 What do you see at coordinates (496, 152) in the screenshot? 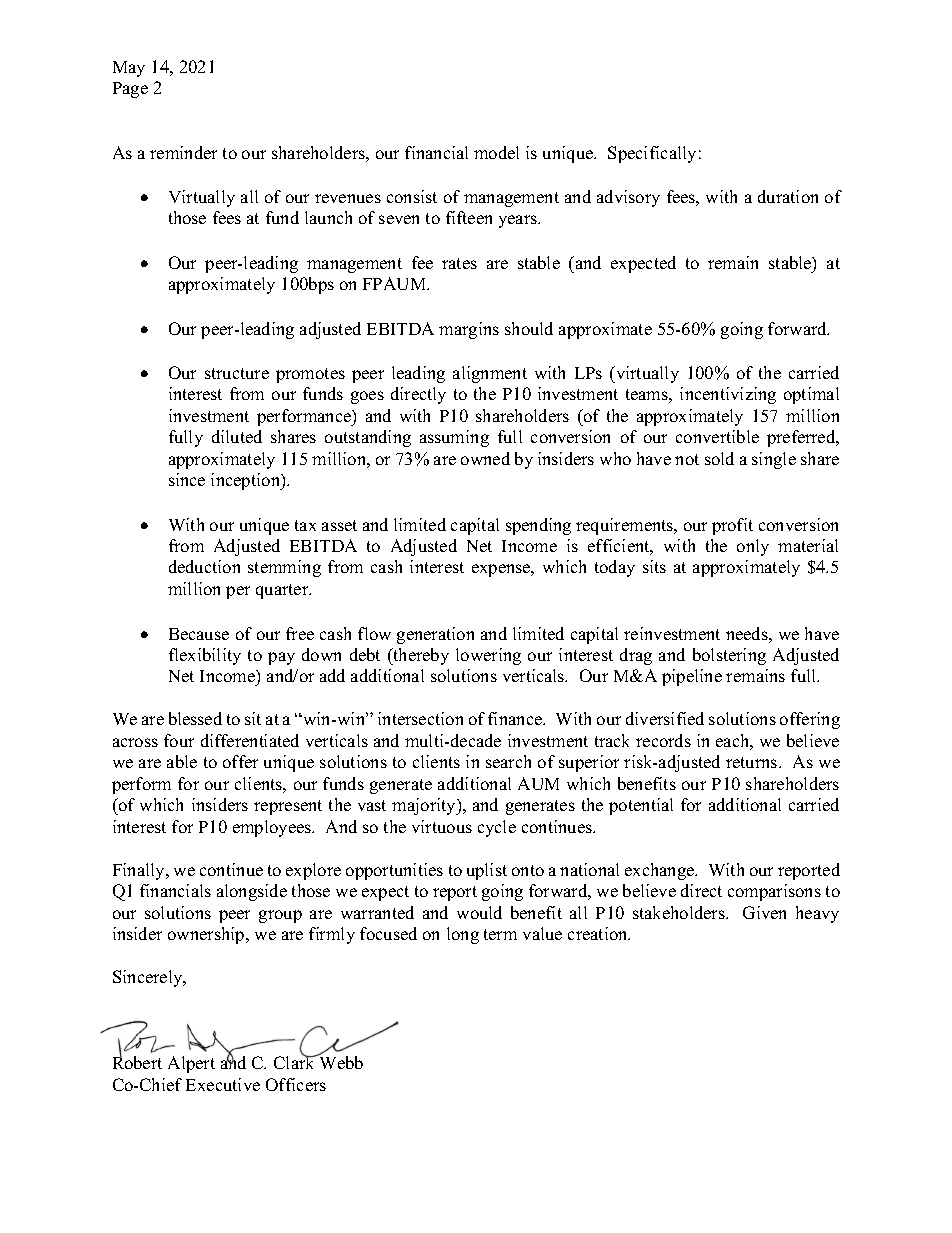
I see `model` at bounding box center [496, 152].
